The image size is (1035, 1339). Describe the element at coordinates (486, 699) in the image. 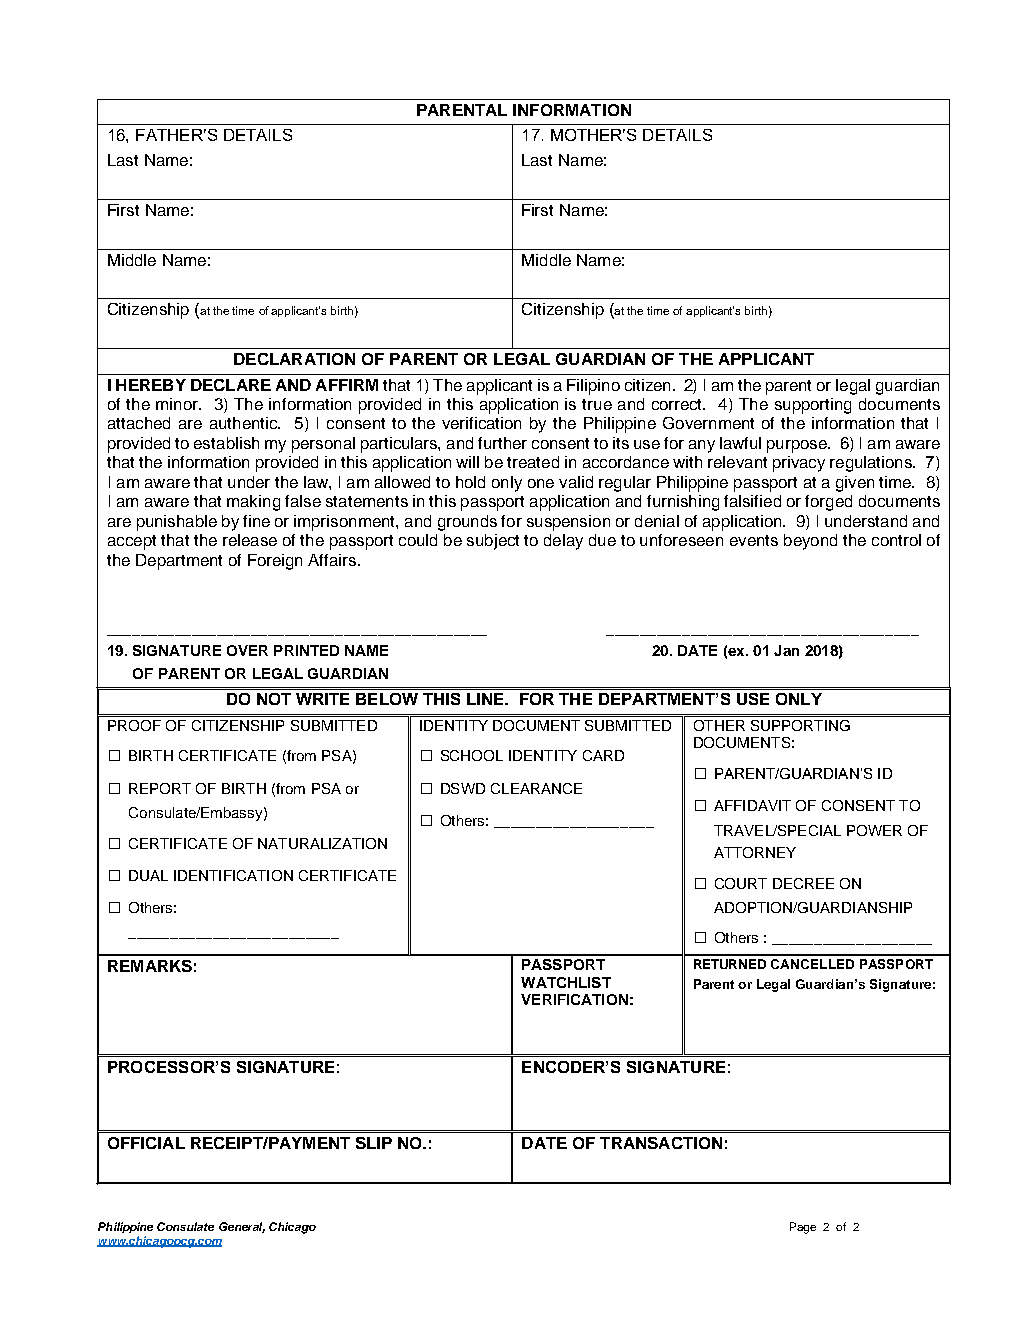

I see `LINE` at that location.
